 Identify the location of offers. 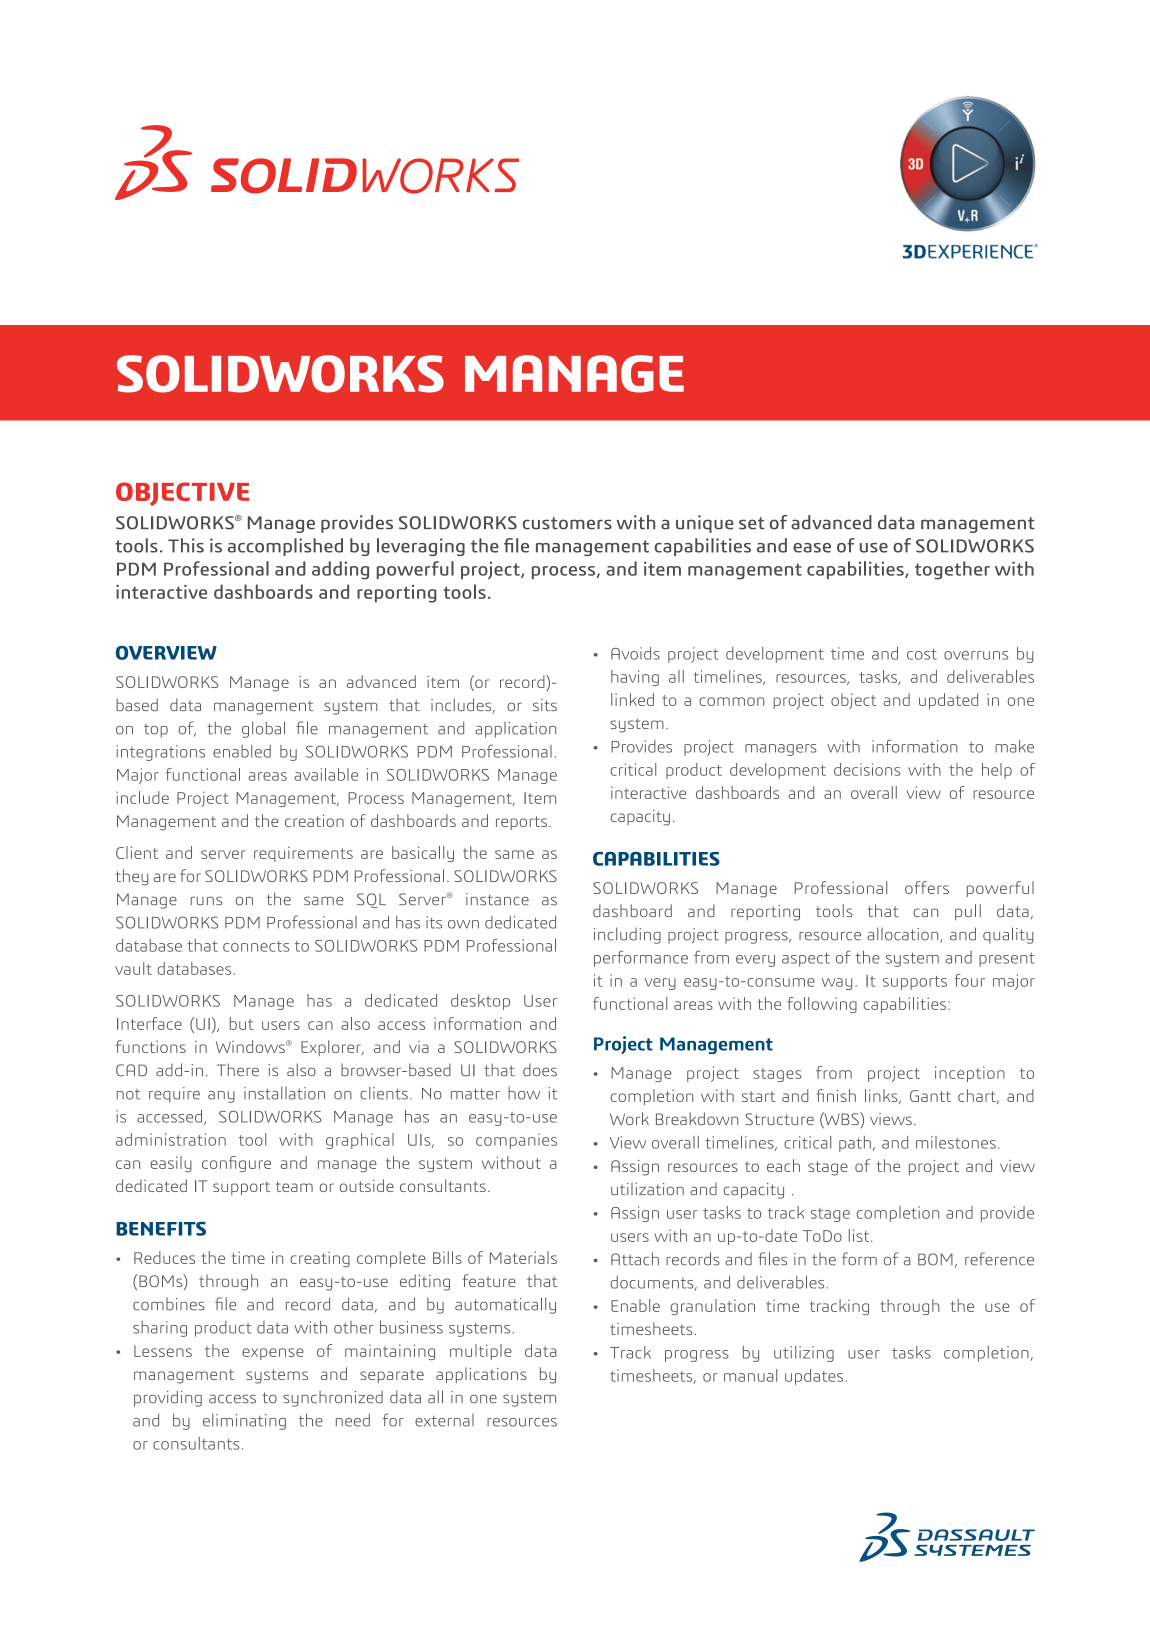
(927, 887).
